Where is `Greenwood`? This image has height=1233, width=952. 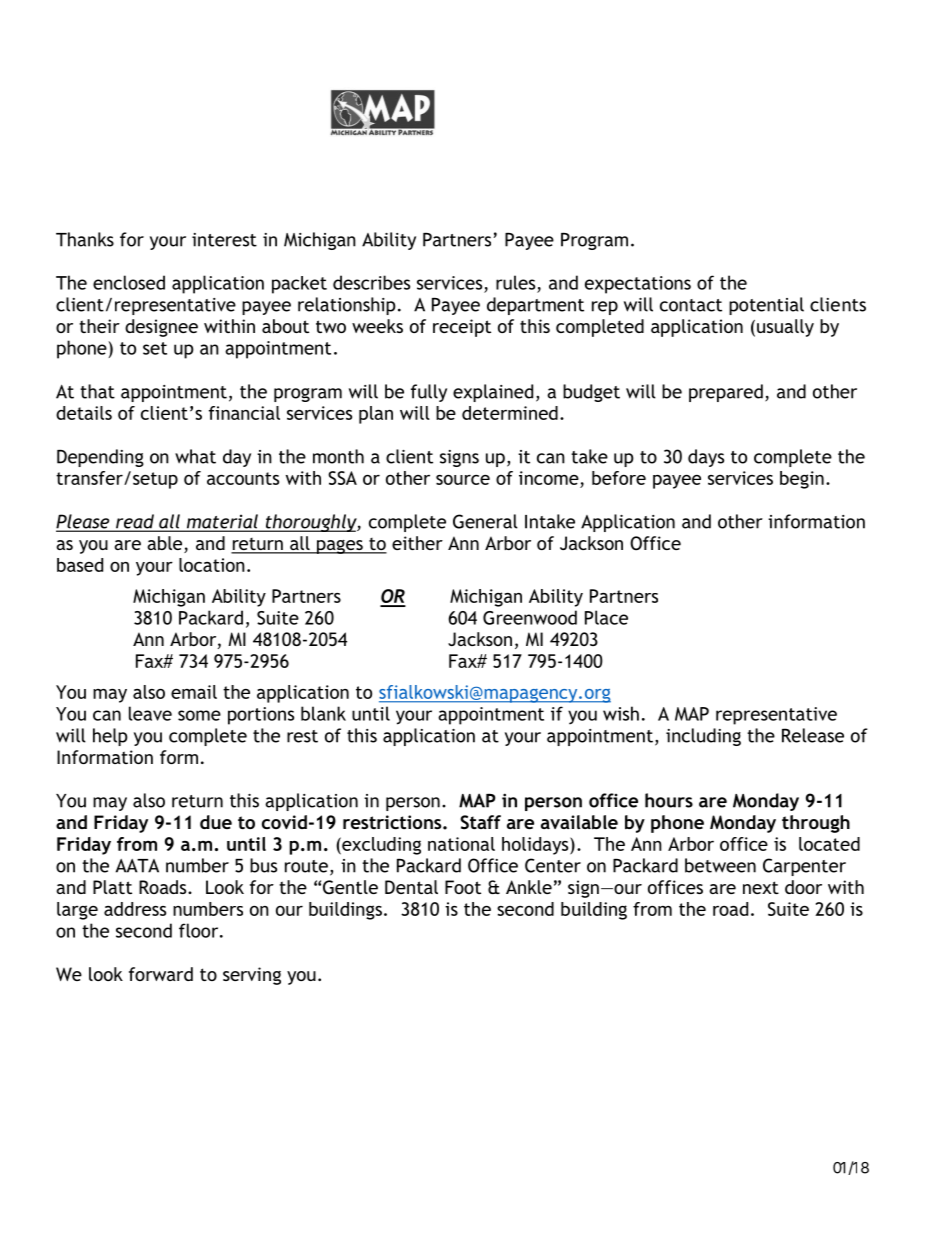 Greenwood is located at coordinates (530, 617).
